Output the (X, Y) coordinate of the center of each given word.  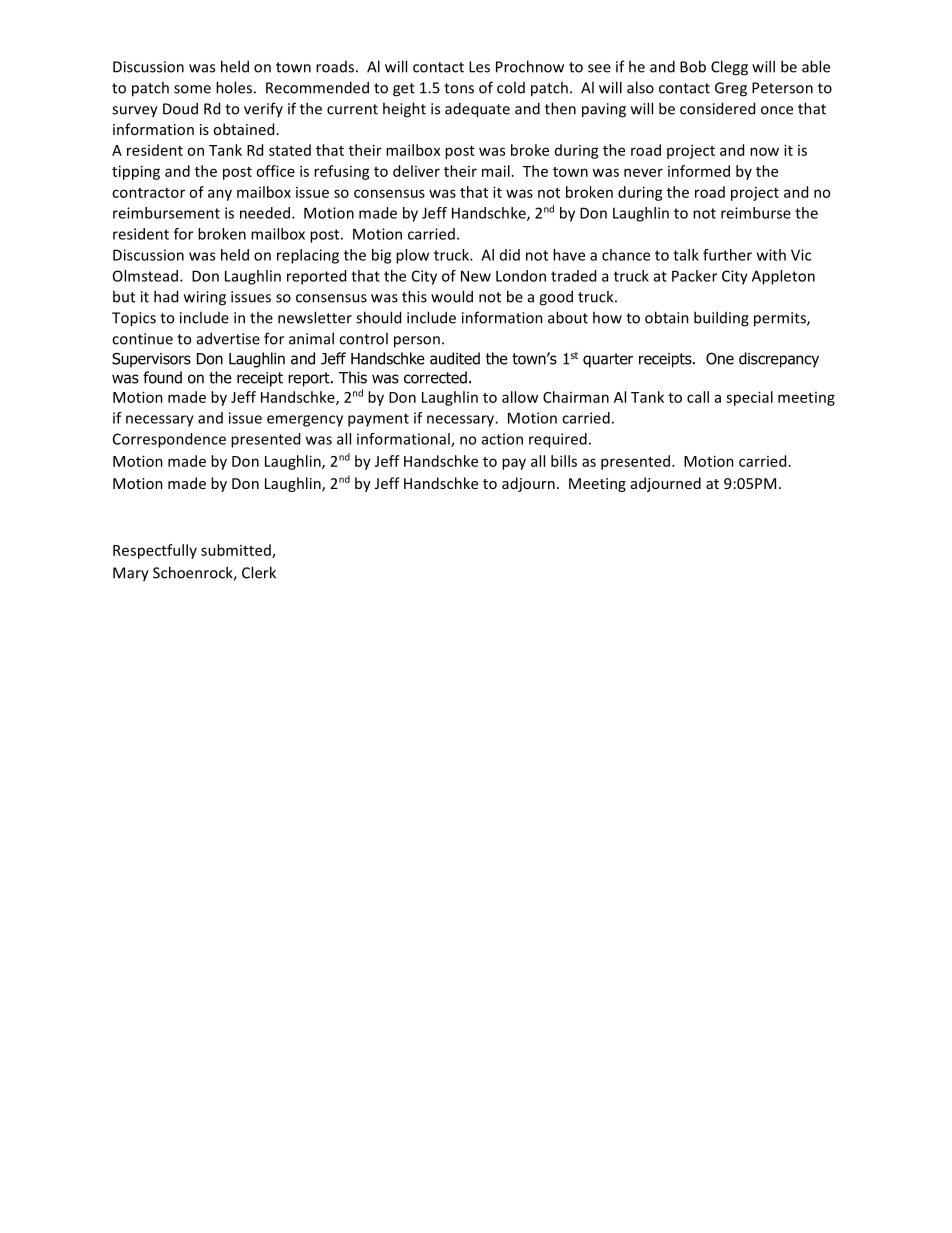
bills (564, 461)
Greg (731, 89)
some (192, 89)
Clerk (259, 572)
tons (459, 88)
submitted (237, 551)
